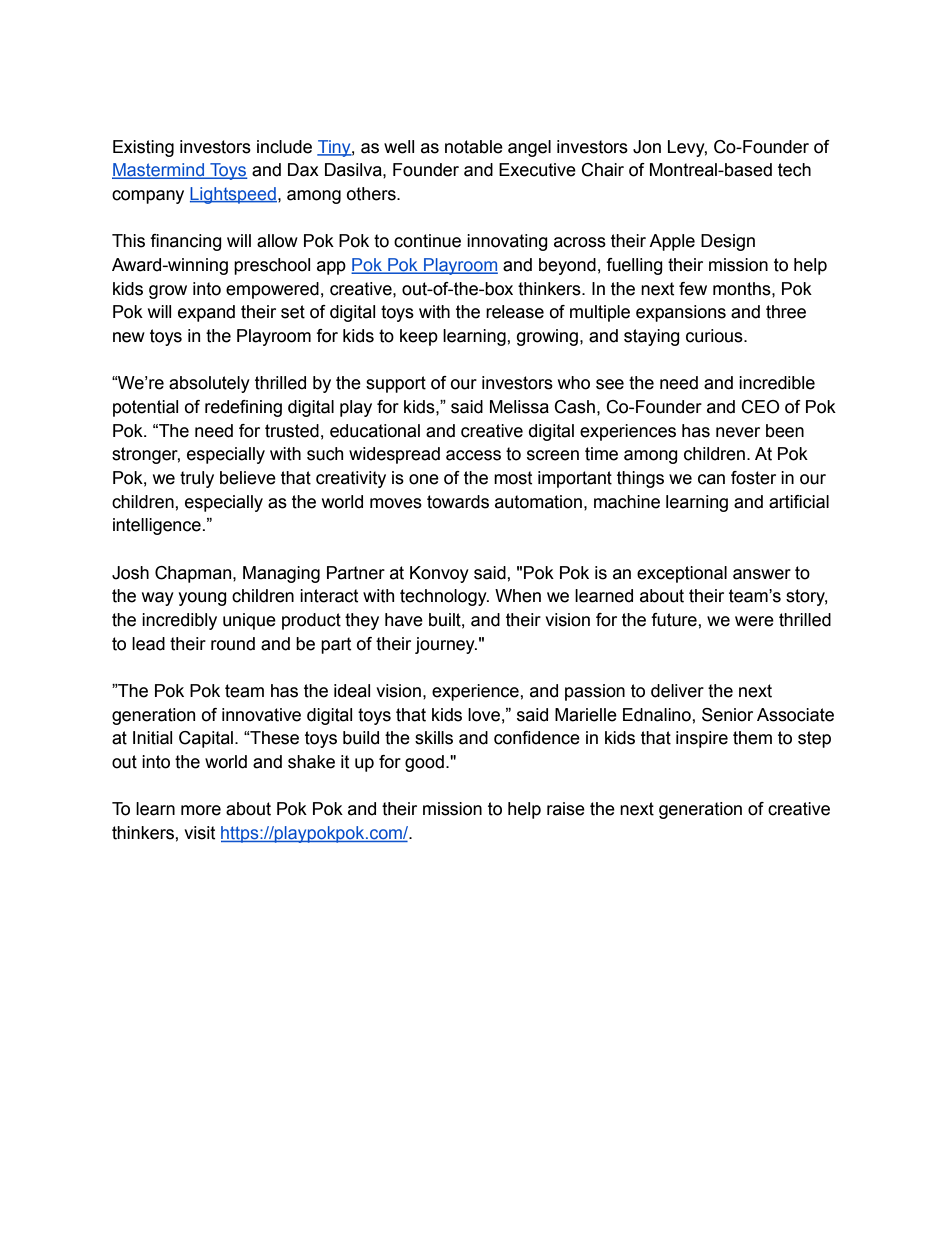 The image size is (952, 1233). I want to click on towards, so click(458, 502).
